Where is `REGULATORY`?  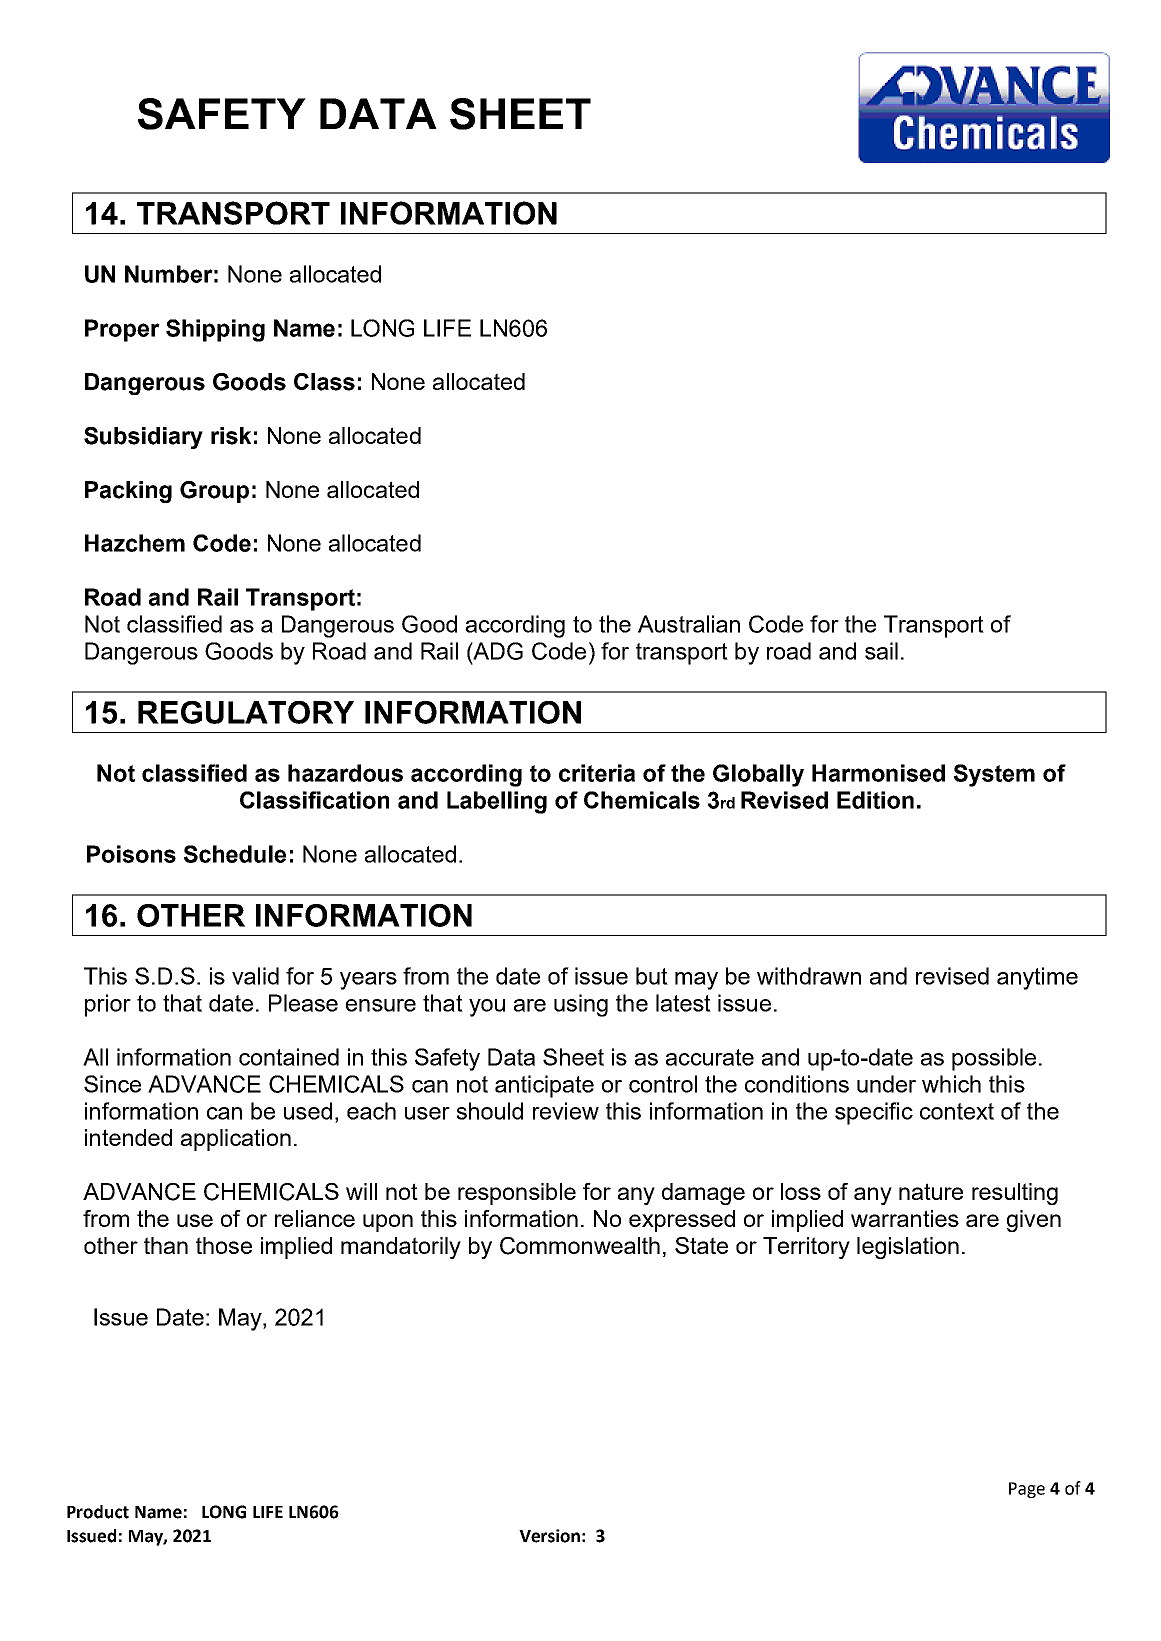
REGULATORY is located at coordinates (246, 712).
